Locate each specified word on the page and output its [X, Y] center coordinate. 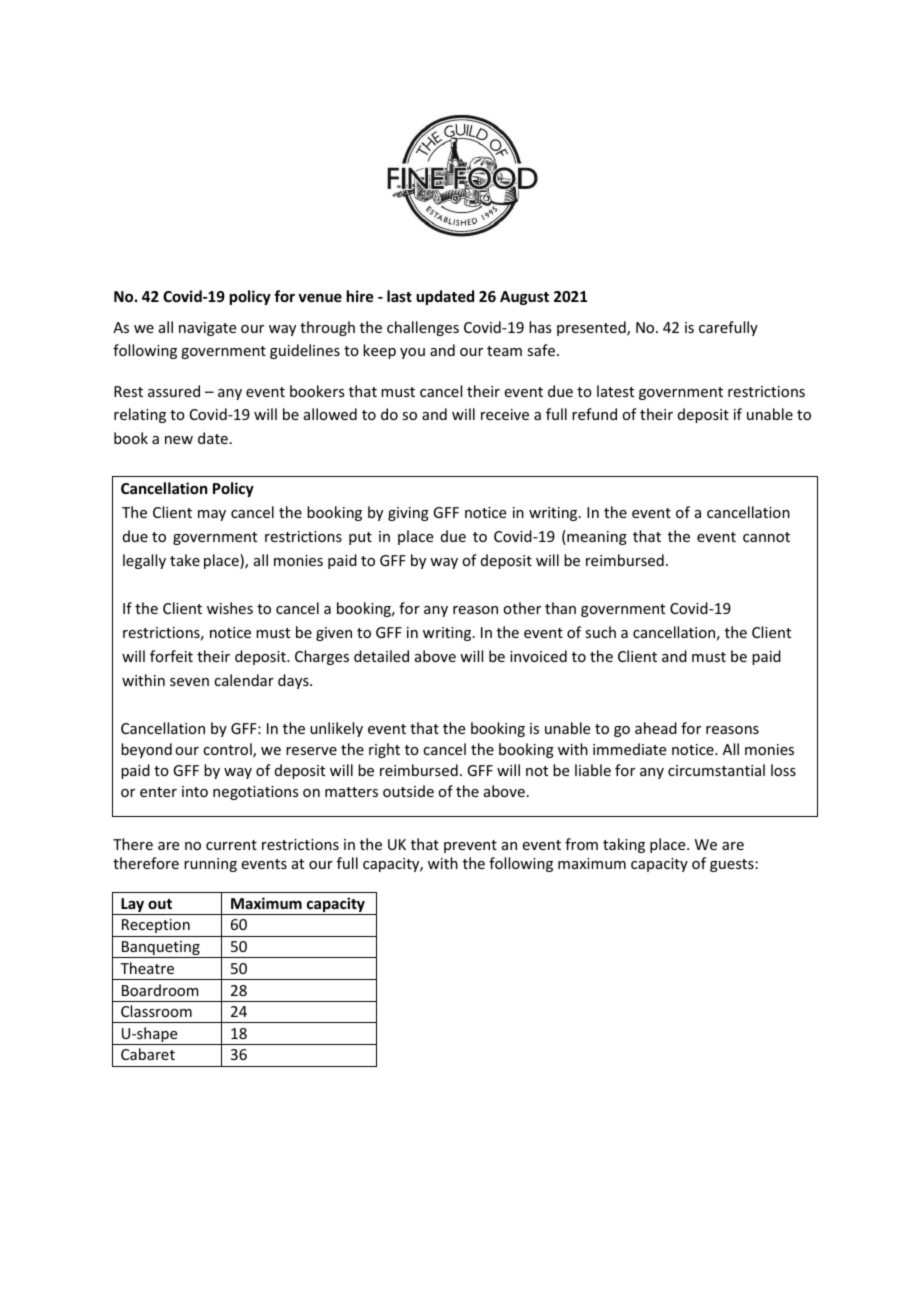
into [195, 791]
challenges [423, 328]
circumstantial [716, 770]
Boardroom [160, 990]
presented [592, 328]
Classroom [156, 1011]
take [185, 560]
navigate [207, 329]
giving [408, 514]
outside [408, 791]
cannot [766, 537]
